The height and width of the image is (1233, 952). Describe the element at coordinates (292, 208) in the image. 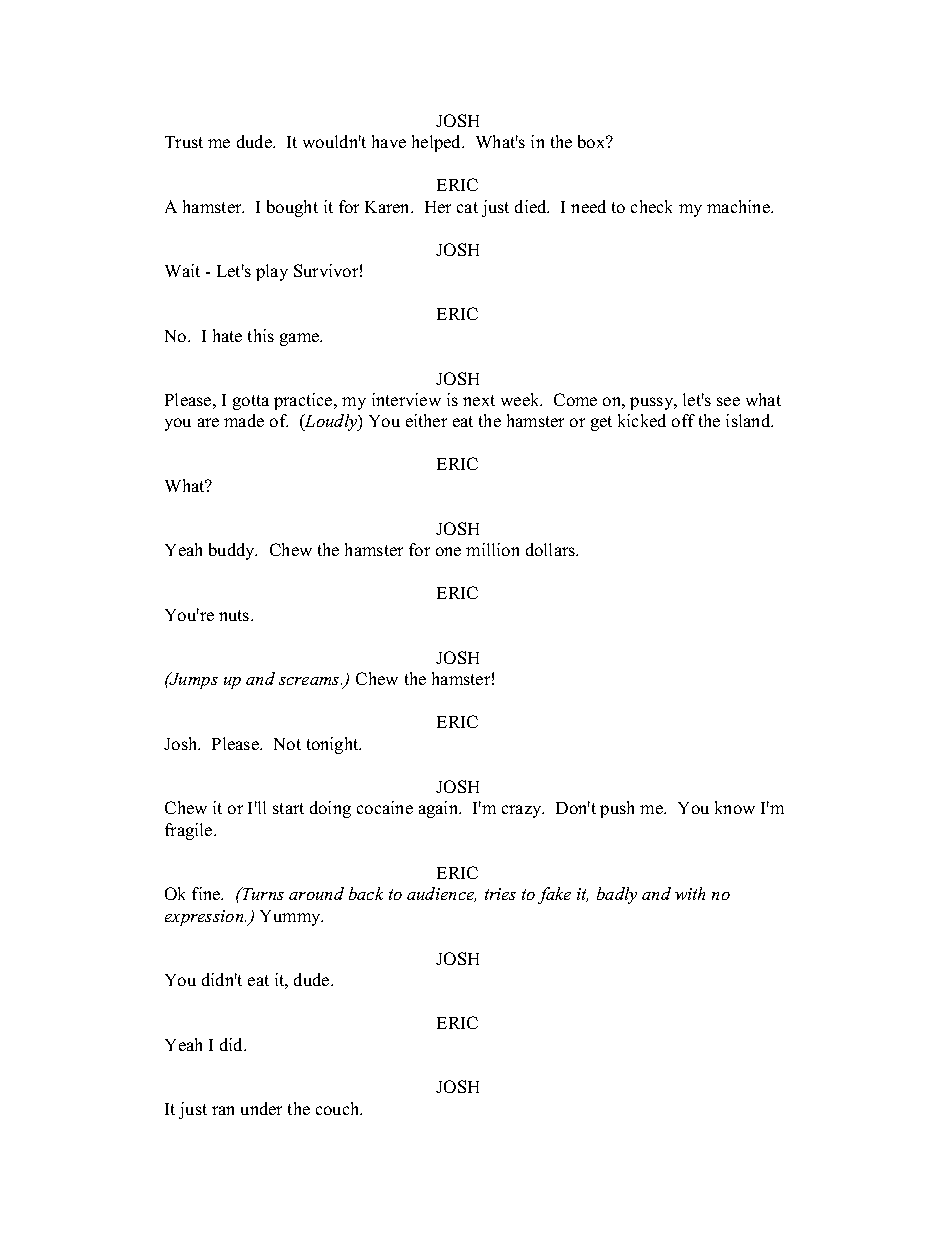

I see `bought` at that location.
